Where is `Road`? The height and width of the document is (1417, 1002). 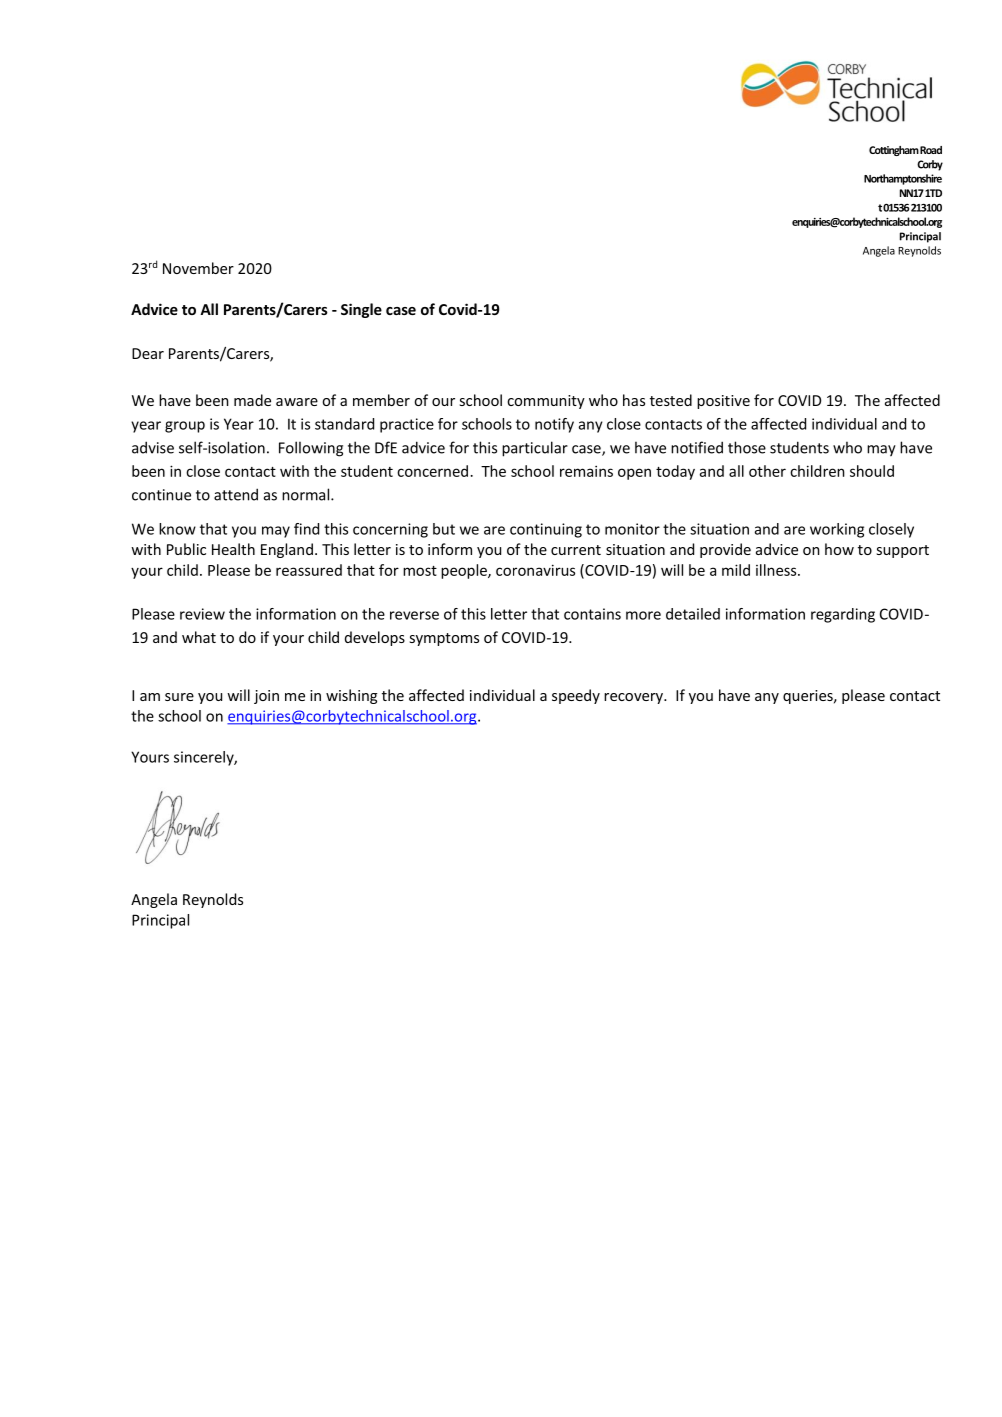 Road is located at coordinates (931, 150).
